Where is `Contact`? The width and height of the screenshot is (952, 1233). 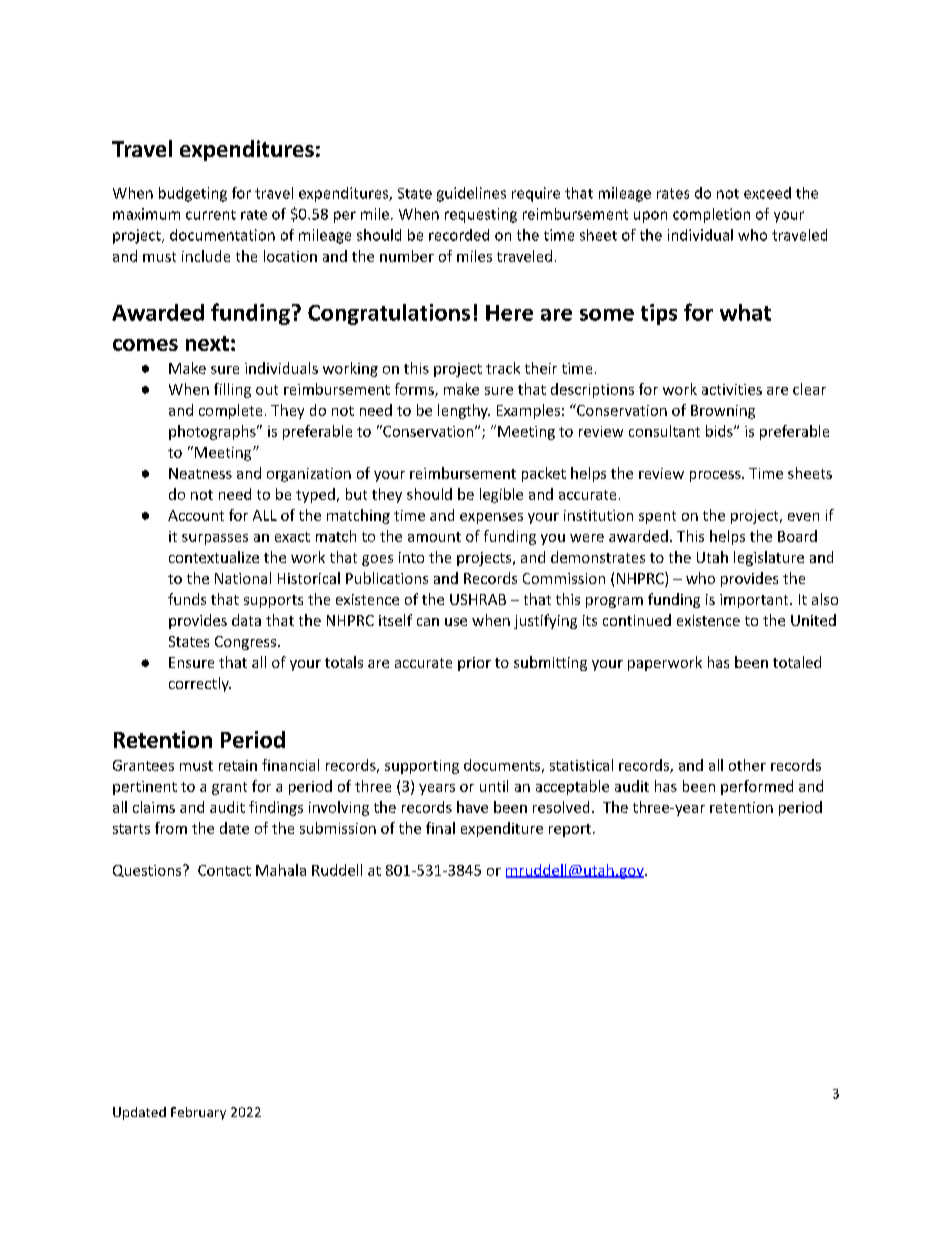
Contact is located at coordinates (224, 870).
